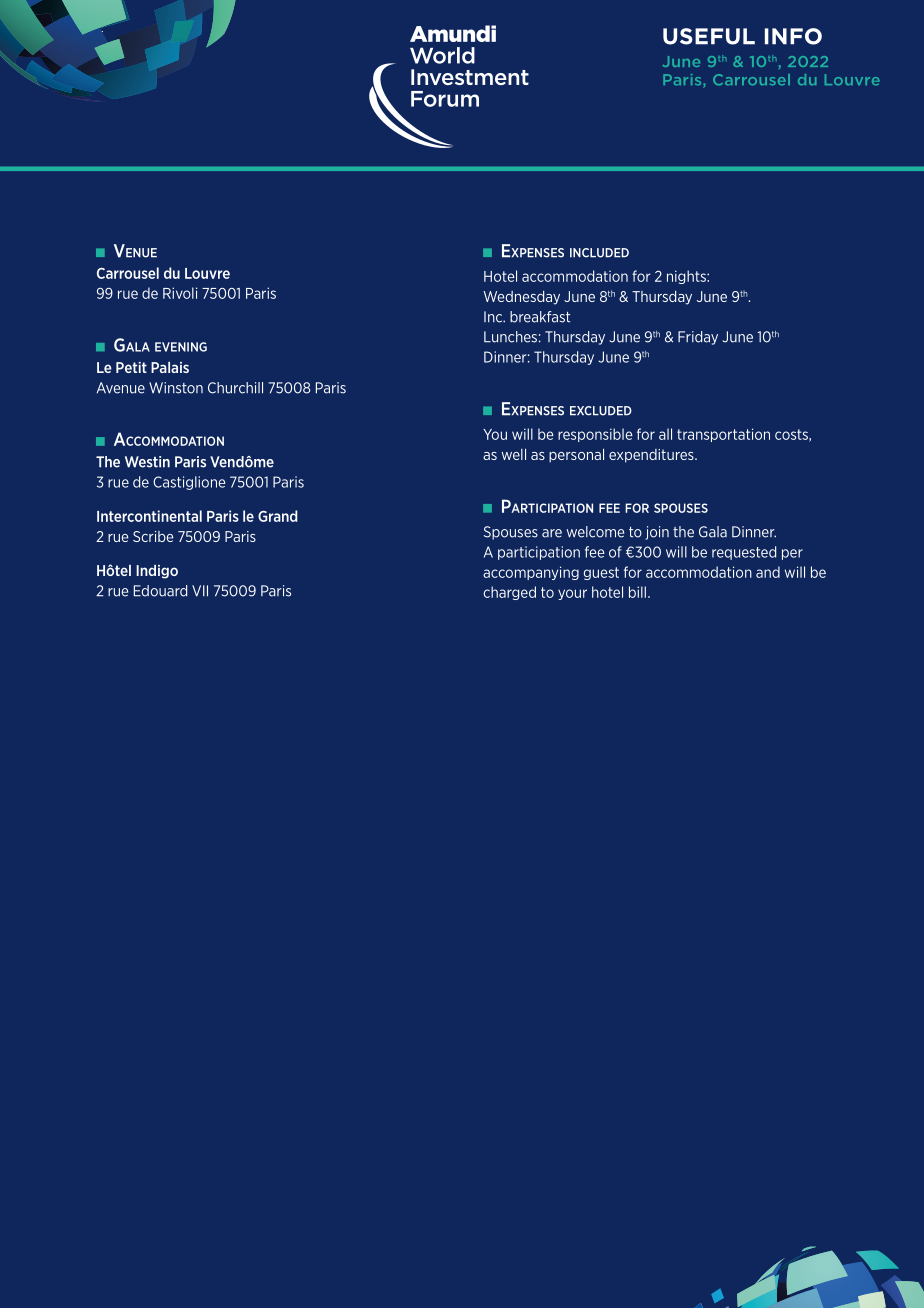  Describe the element at coordinates (235, 388) in the document. I see `Churchill` at that location.
